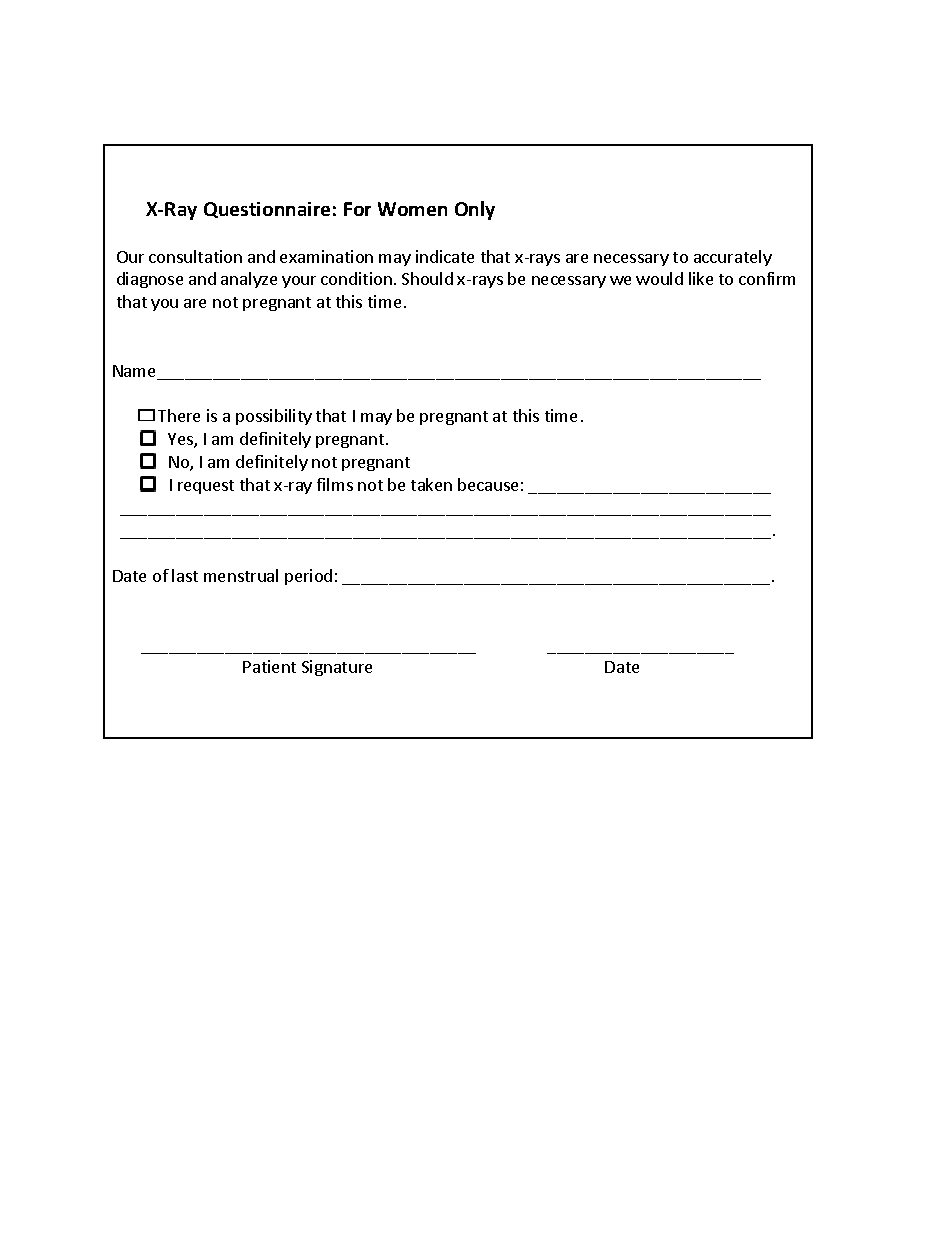  What do you see at coordinates (701, 278) in the screenshot?
I see `like` at bounding box center [701, 278].
